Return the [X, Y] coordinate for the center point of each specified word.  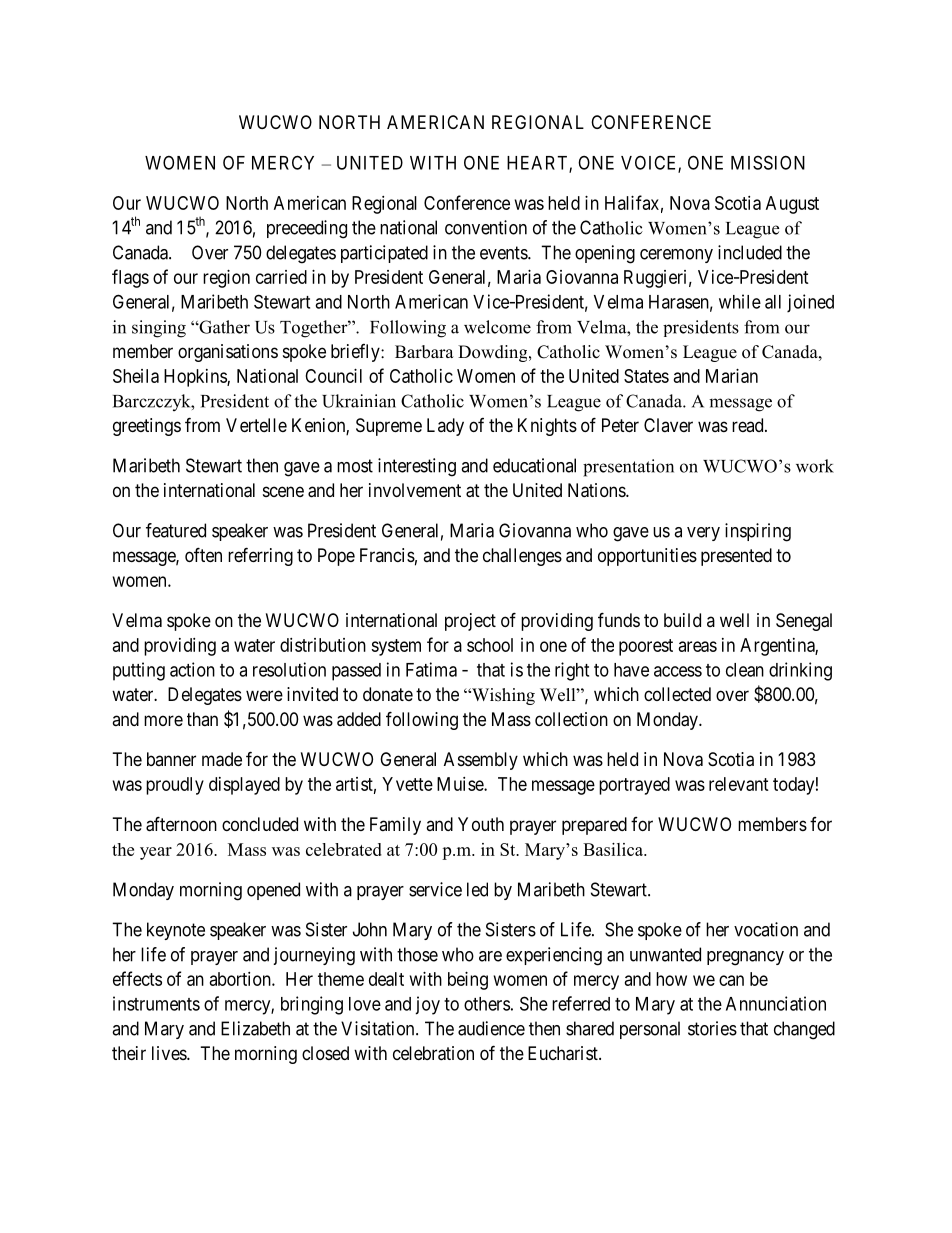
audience [491, 1028]
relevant [739, 784]
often [203, 554]
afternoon [181, 824]
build [682, 620]
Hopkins [196, 378]
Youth [481, 824]
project [470, 622]
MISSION [768, 162]
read [749, 425]
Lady [445, 427]
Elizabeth [255, 1028]
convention [486, 227]
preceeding [307, 229]
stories [712, 1028]
